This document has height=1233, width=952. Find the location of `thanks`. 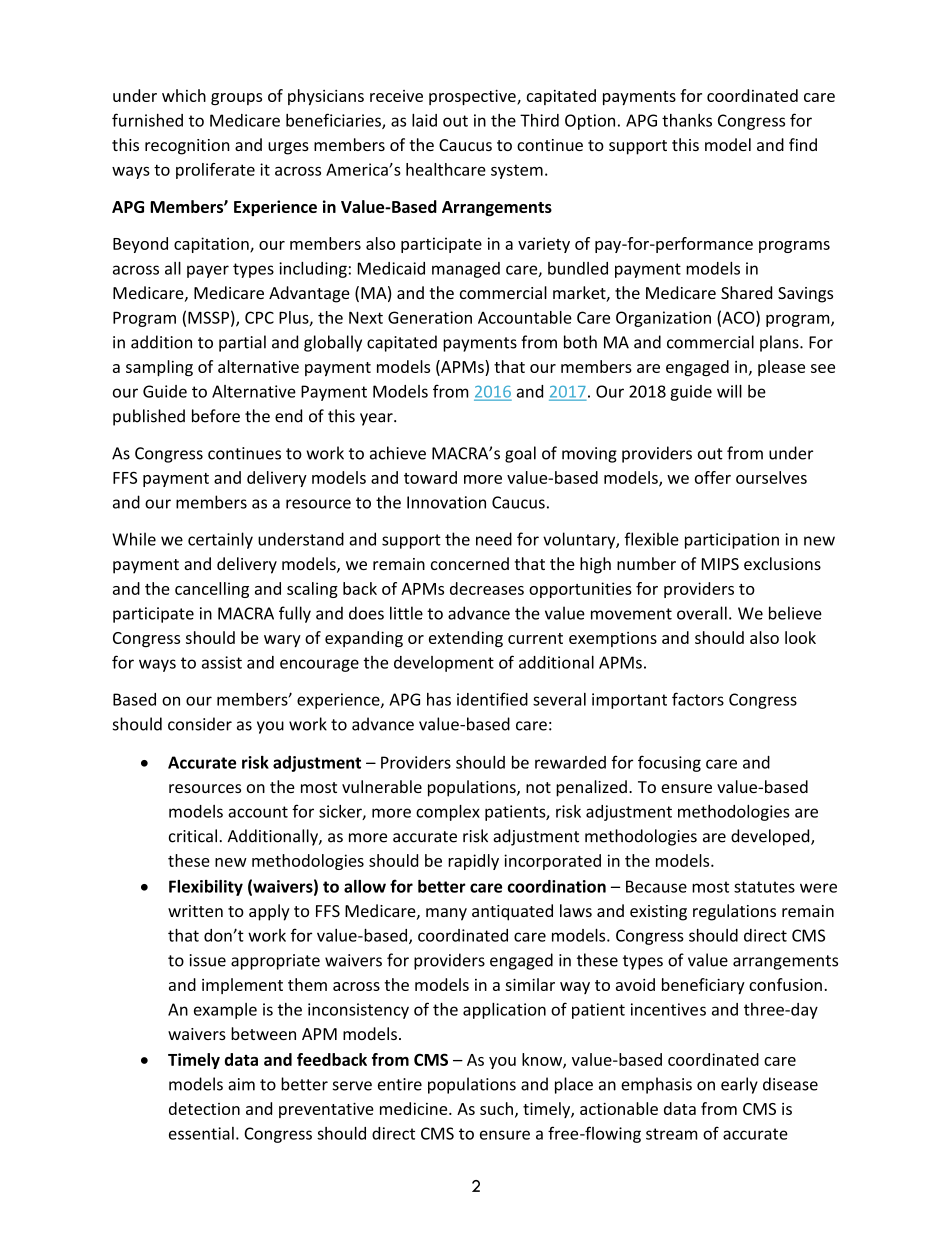

thanks is located at coordinates (687, 120).
